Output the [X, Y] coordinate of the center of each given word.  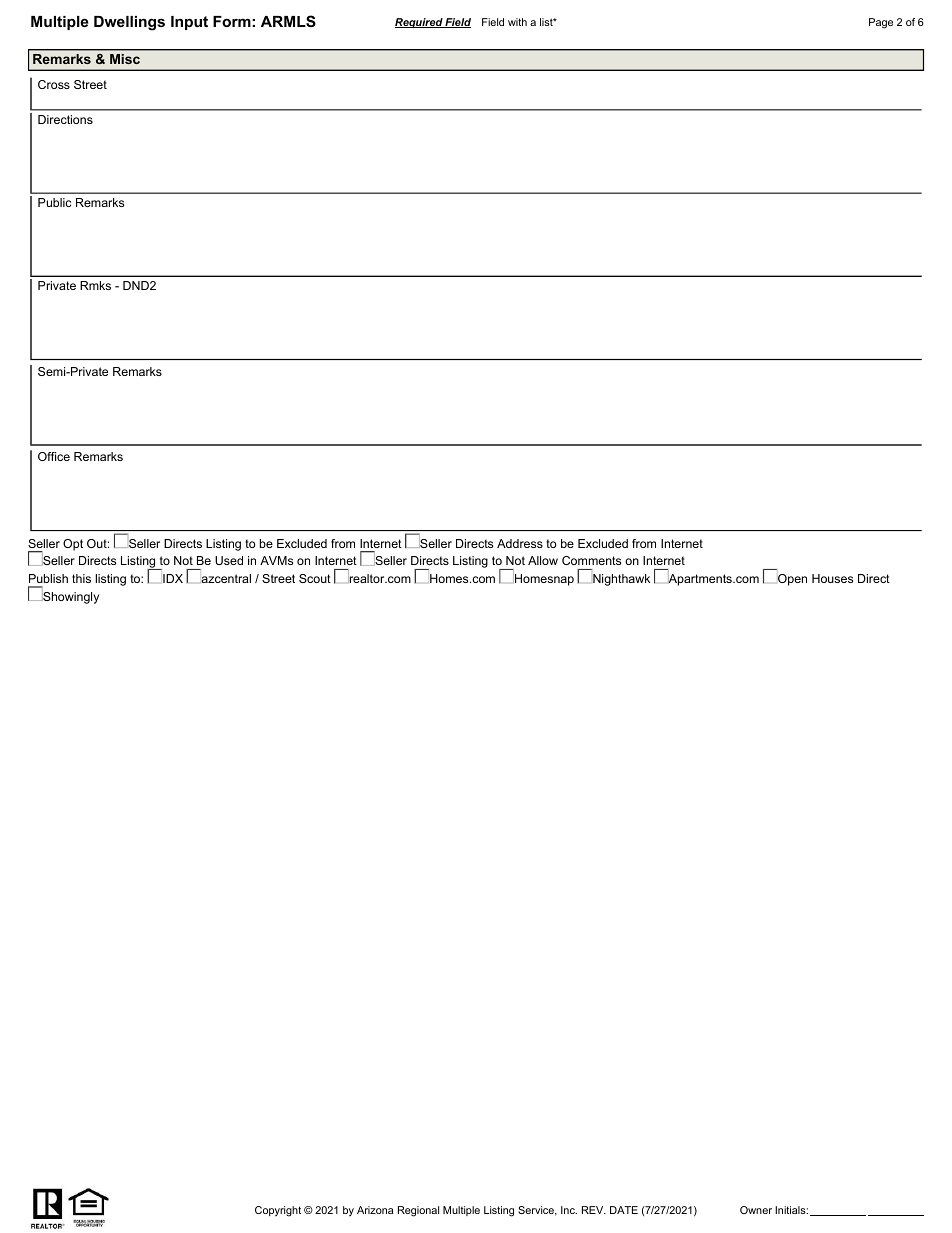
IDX [173, 578]
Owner [756, 1210]
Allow [543, 560]
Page [881, 23]
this [81, 578]
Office [54, 456]
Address [520, 543]
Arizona [375, 1210]
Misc [125, 59]
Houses [832, 578]
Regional [418, 1211]
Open [792, 580]
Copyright [278, 1211]
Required [420, 23]
